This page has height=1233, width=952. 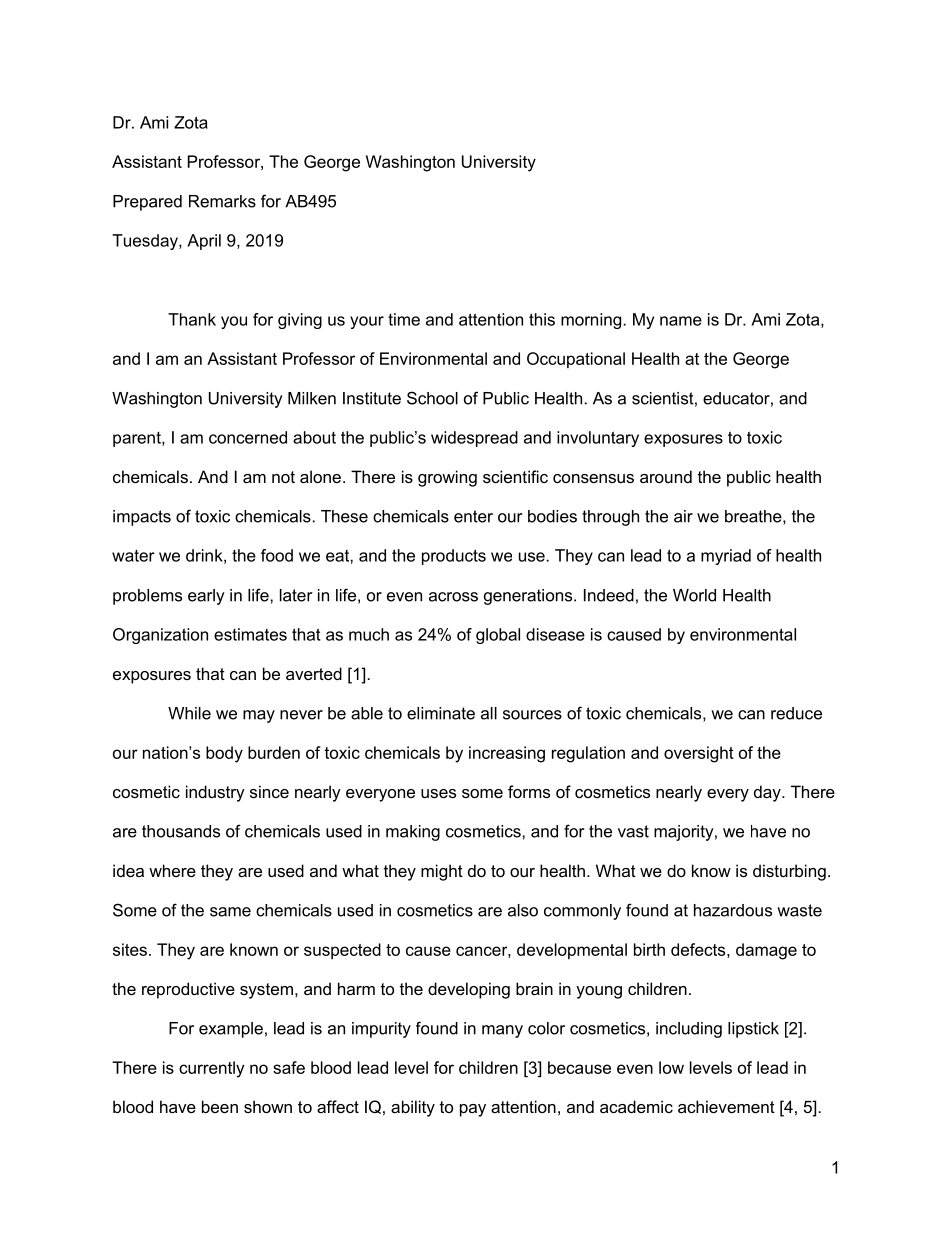 What do you see at coordinates (733, 910) in the page?
I see `hazardous` at bounding box center [733, 910].
